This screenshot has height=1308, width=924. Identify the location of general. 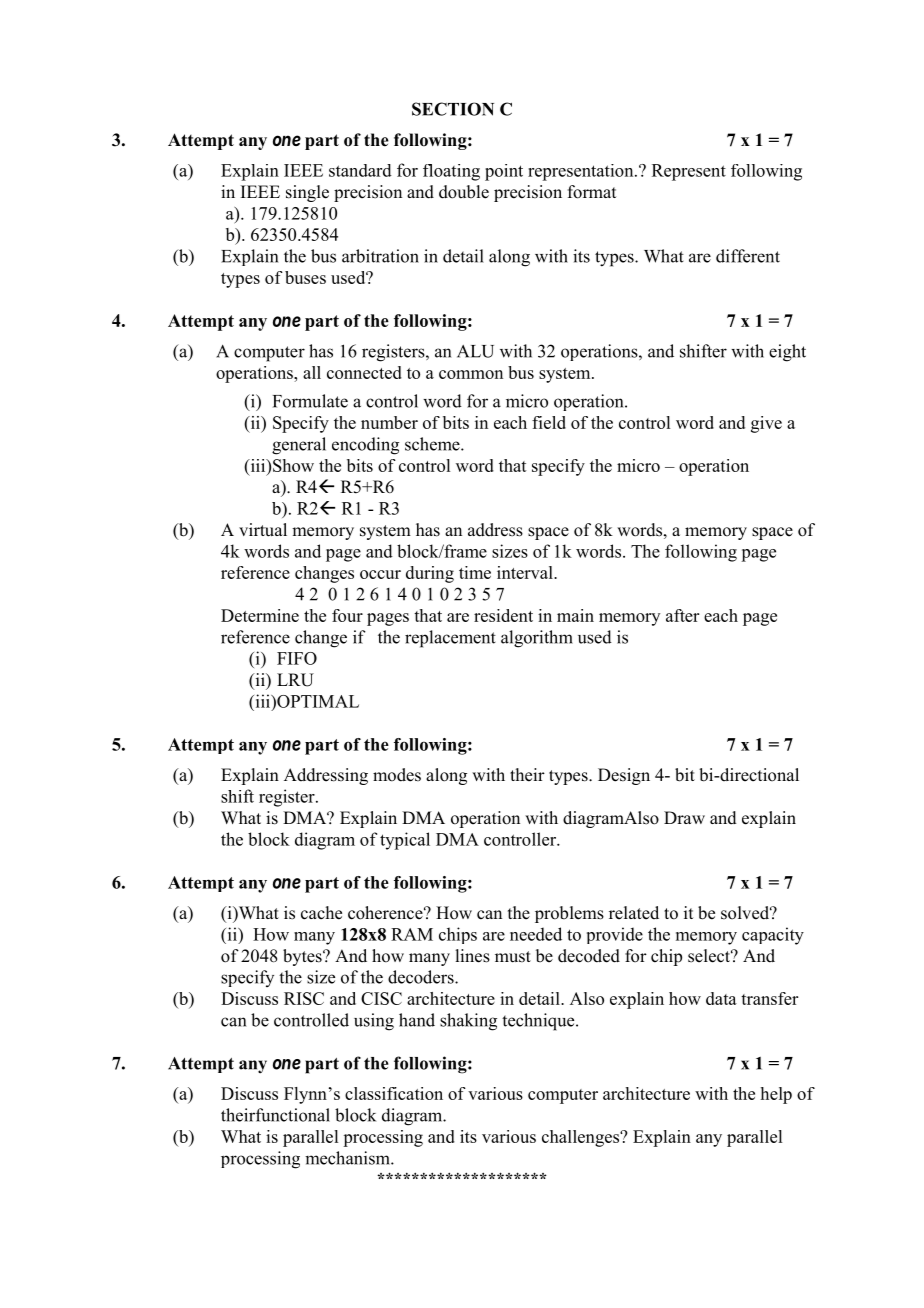
(299, 446).
